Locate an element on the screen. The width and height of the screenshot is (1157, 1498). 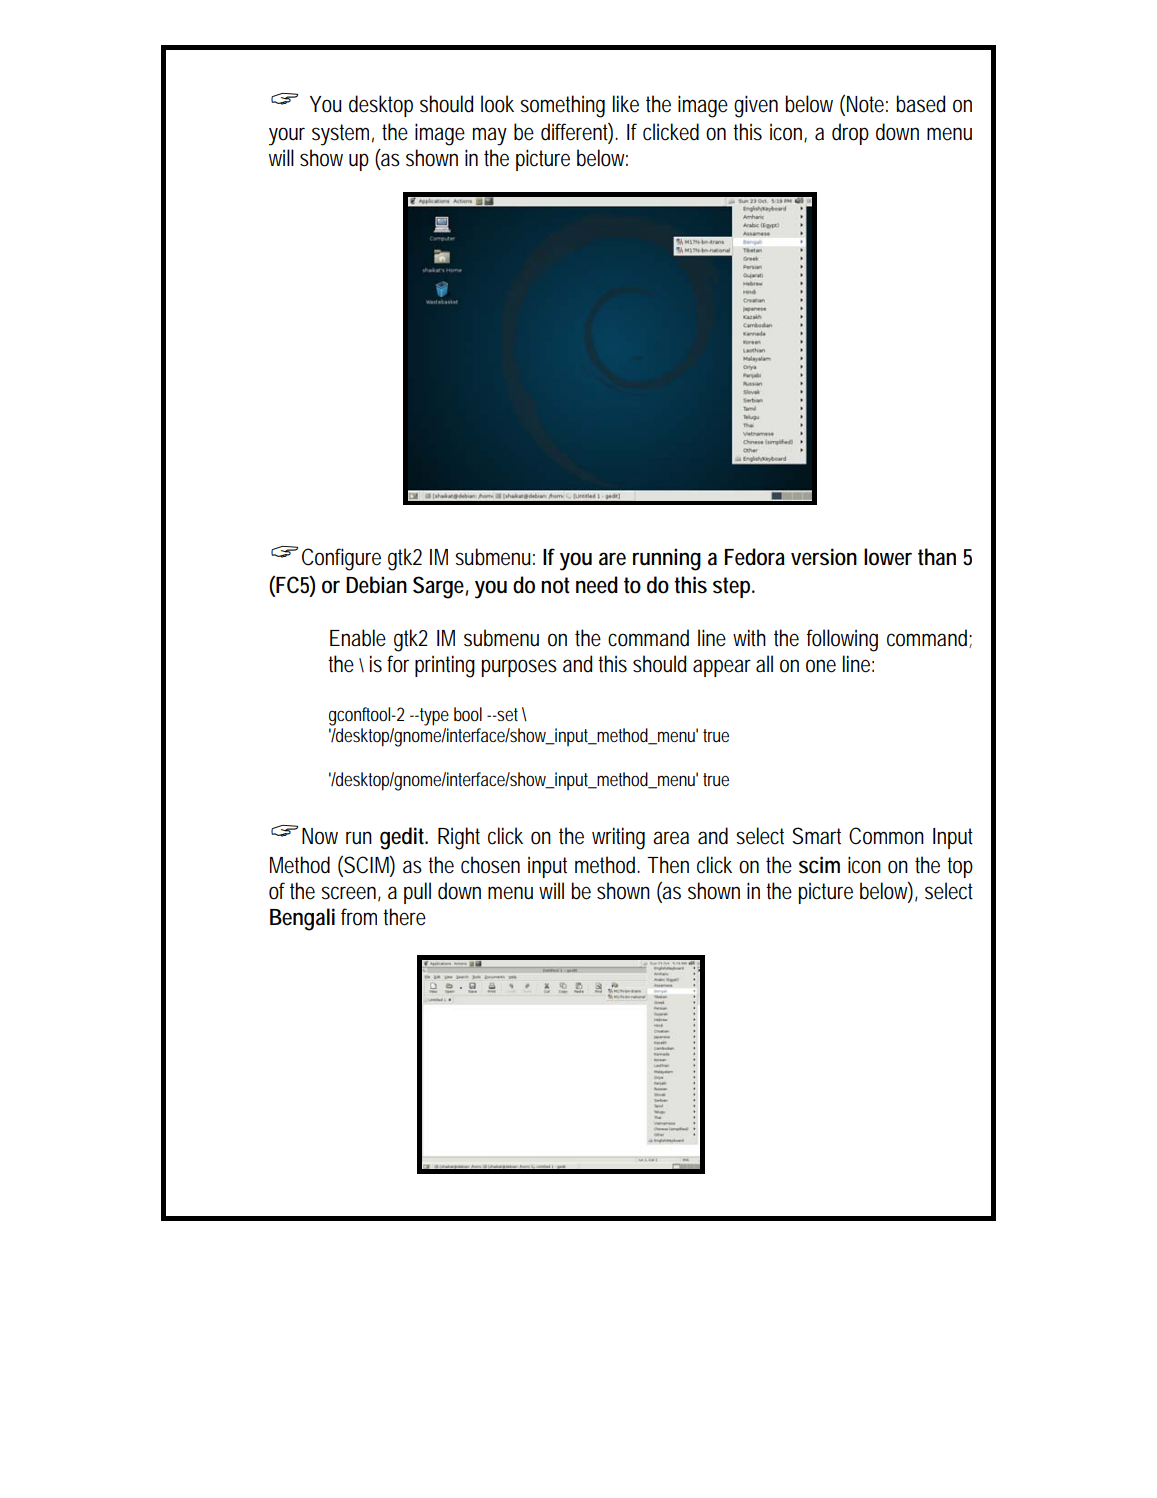
lower is located at coordinates (888, 557).
